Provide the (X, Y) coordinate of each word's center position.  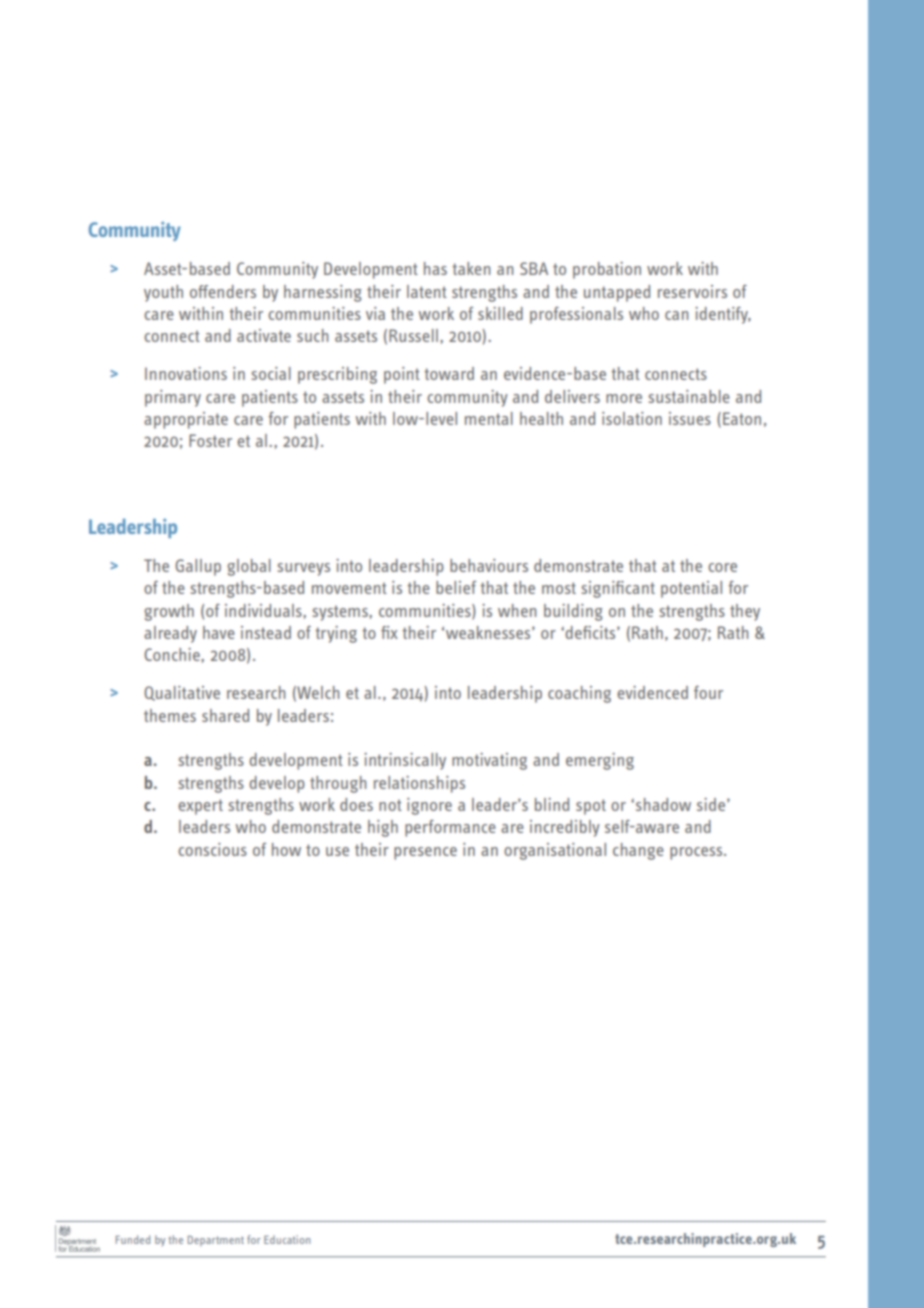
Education (287, 1239)
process (697, 853)
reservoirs (692, 291)
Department (216, 1240)
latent (427, 291)
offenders (223, 291)
